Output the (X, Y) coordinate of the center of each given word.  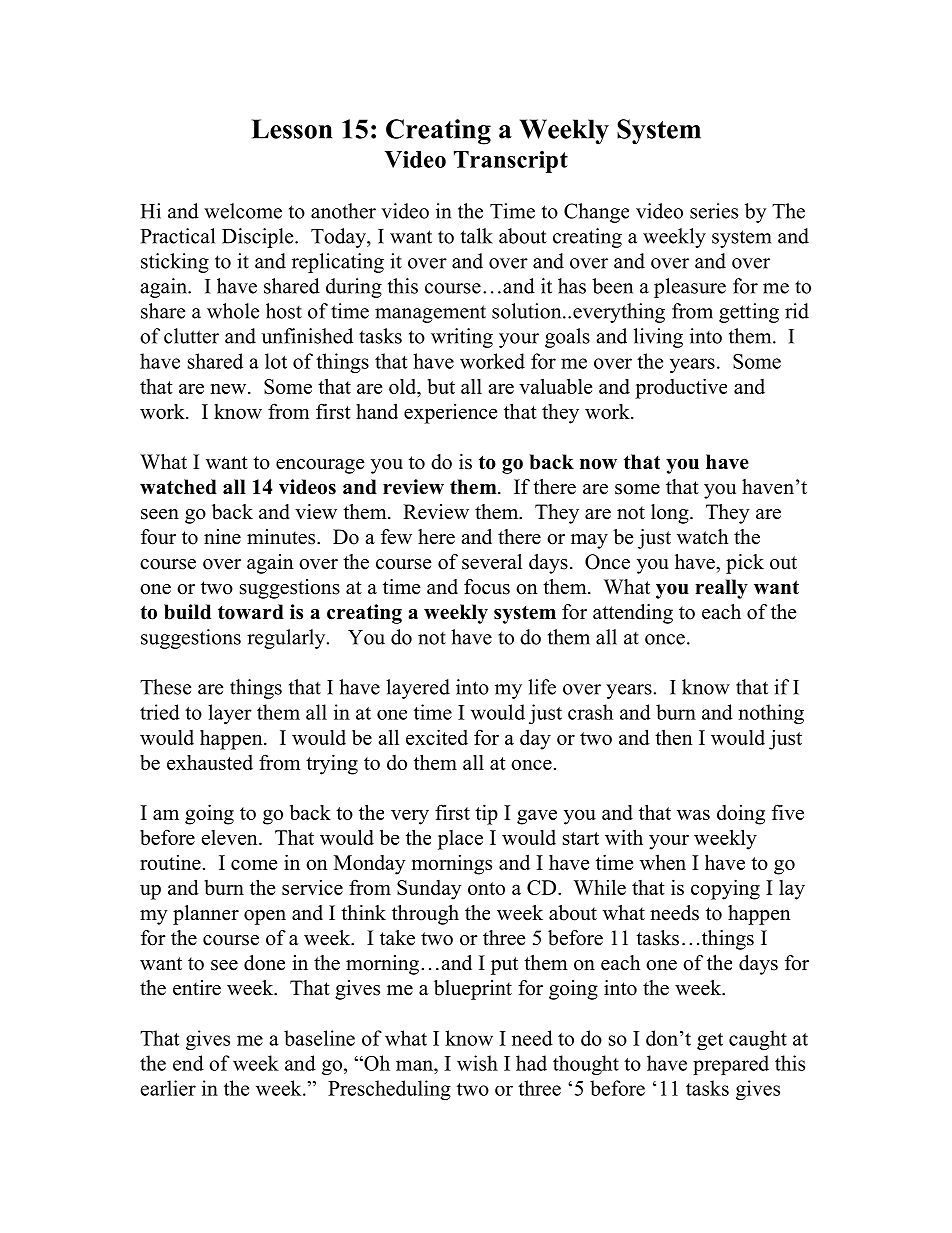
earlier (168, 1088)
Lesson (292, 129)
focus (487, 587)
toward (251, 612)
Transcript (511, 162)
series (714, 211)
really (721, 589)
